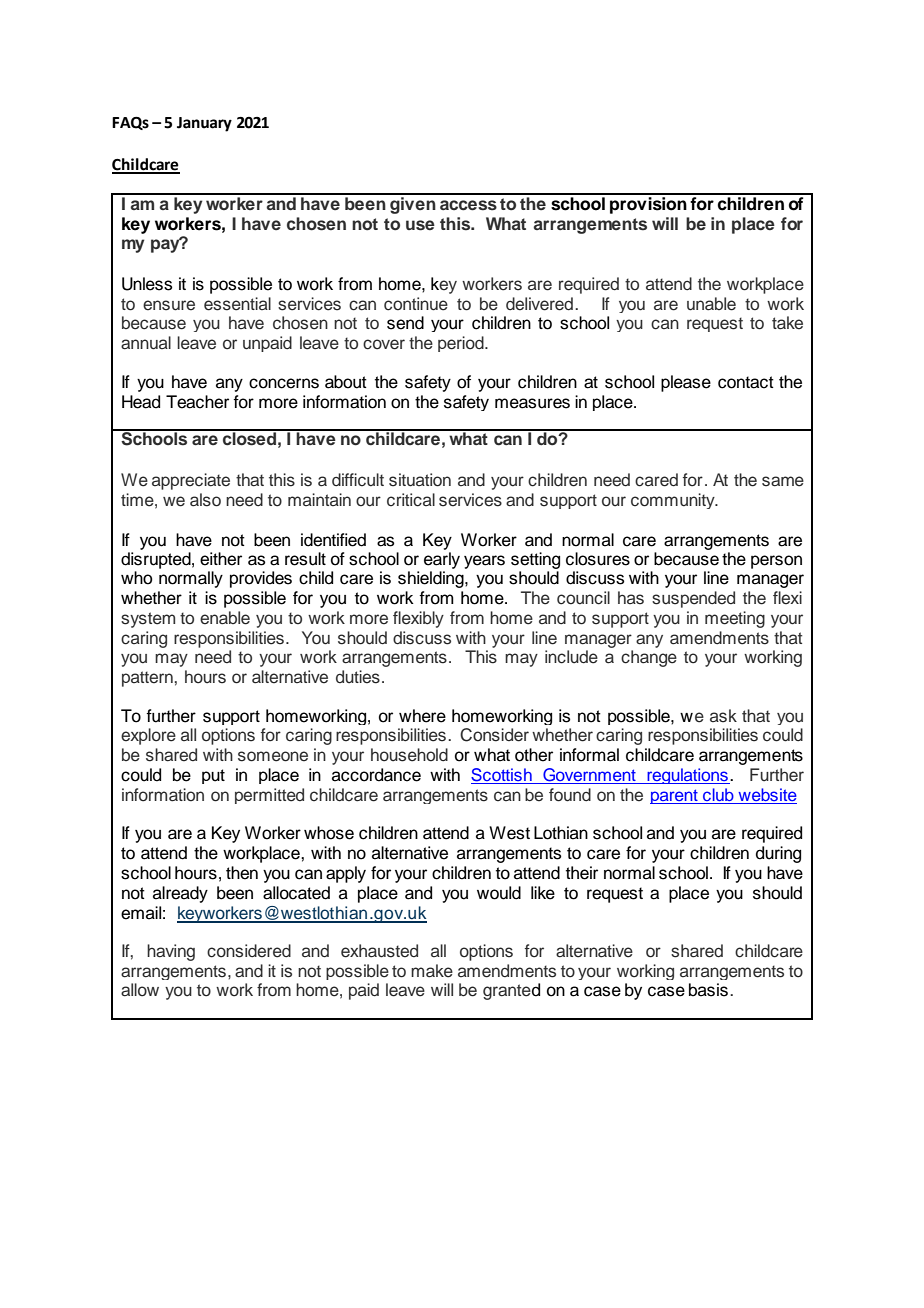 The height and width of the page is (1308, 924). What do you see at coordinates (468, 205) in the page?
I see `access` at bounding box center [468, 205].
